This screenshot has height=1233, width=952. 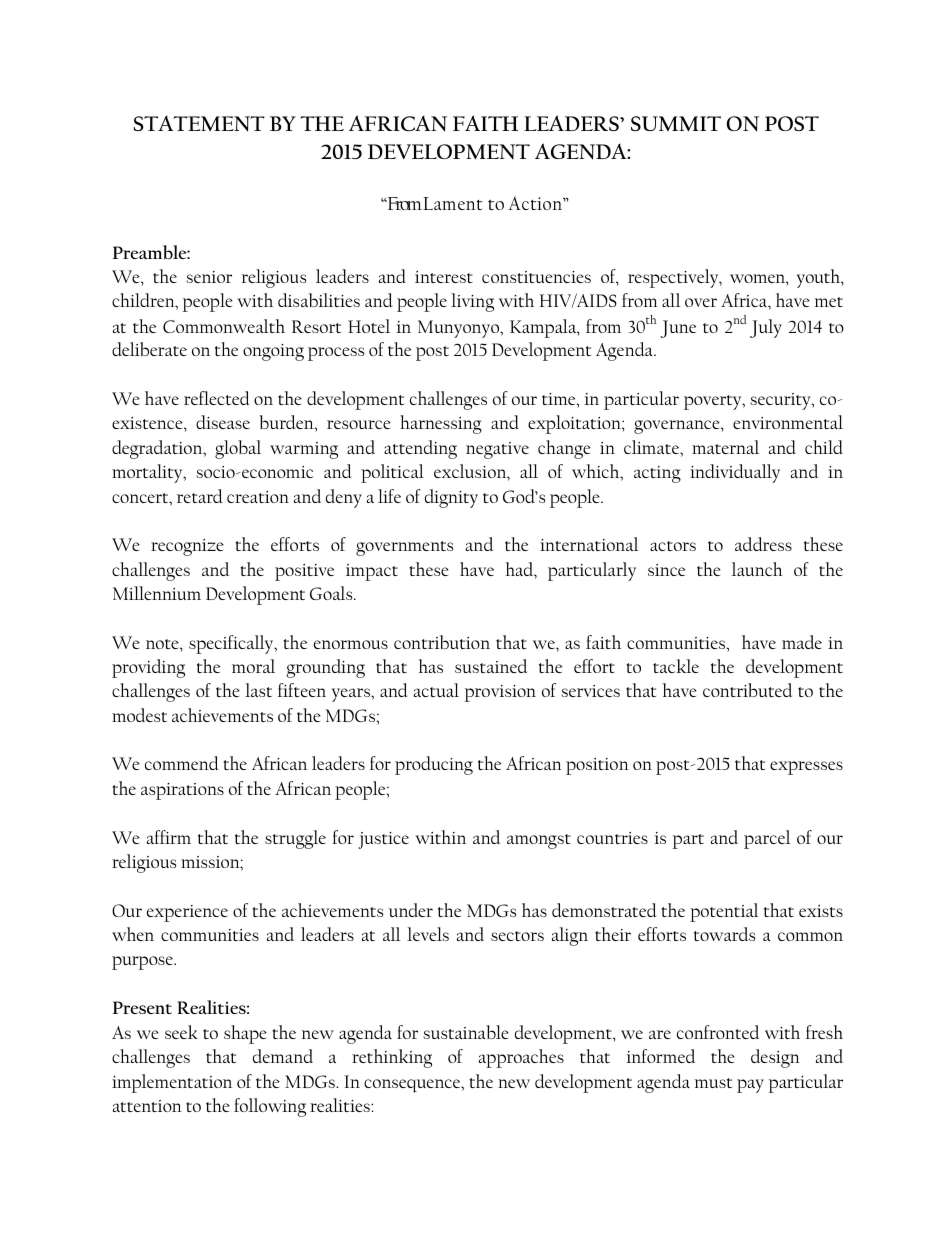 I want to click on interest, so click(x=444, y=277).
